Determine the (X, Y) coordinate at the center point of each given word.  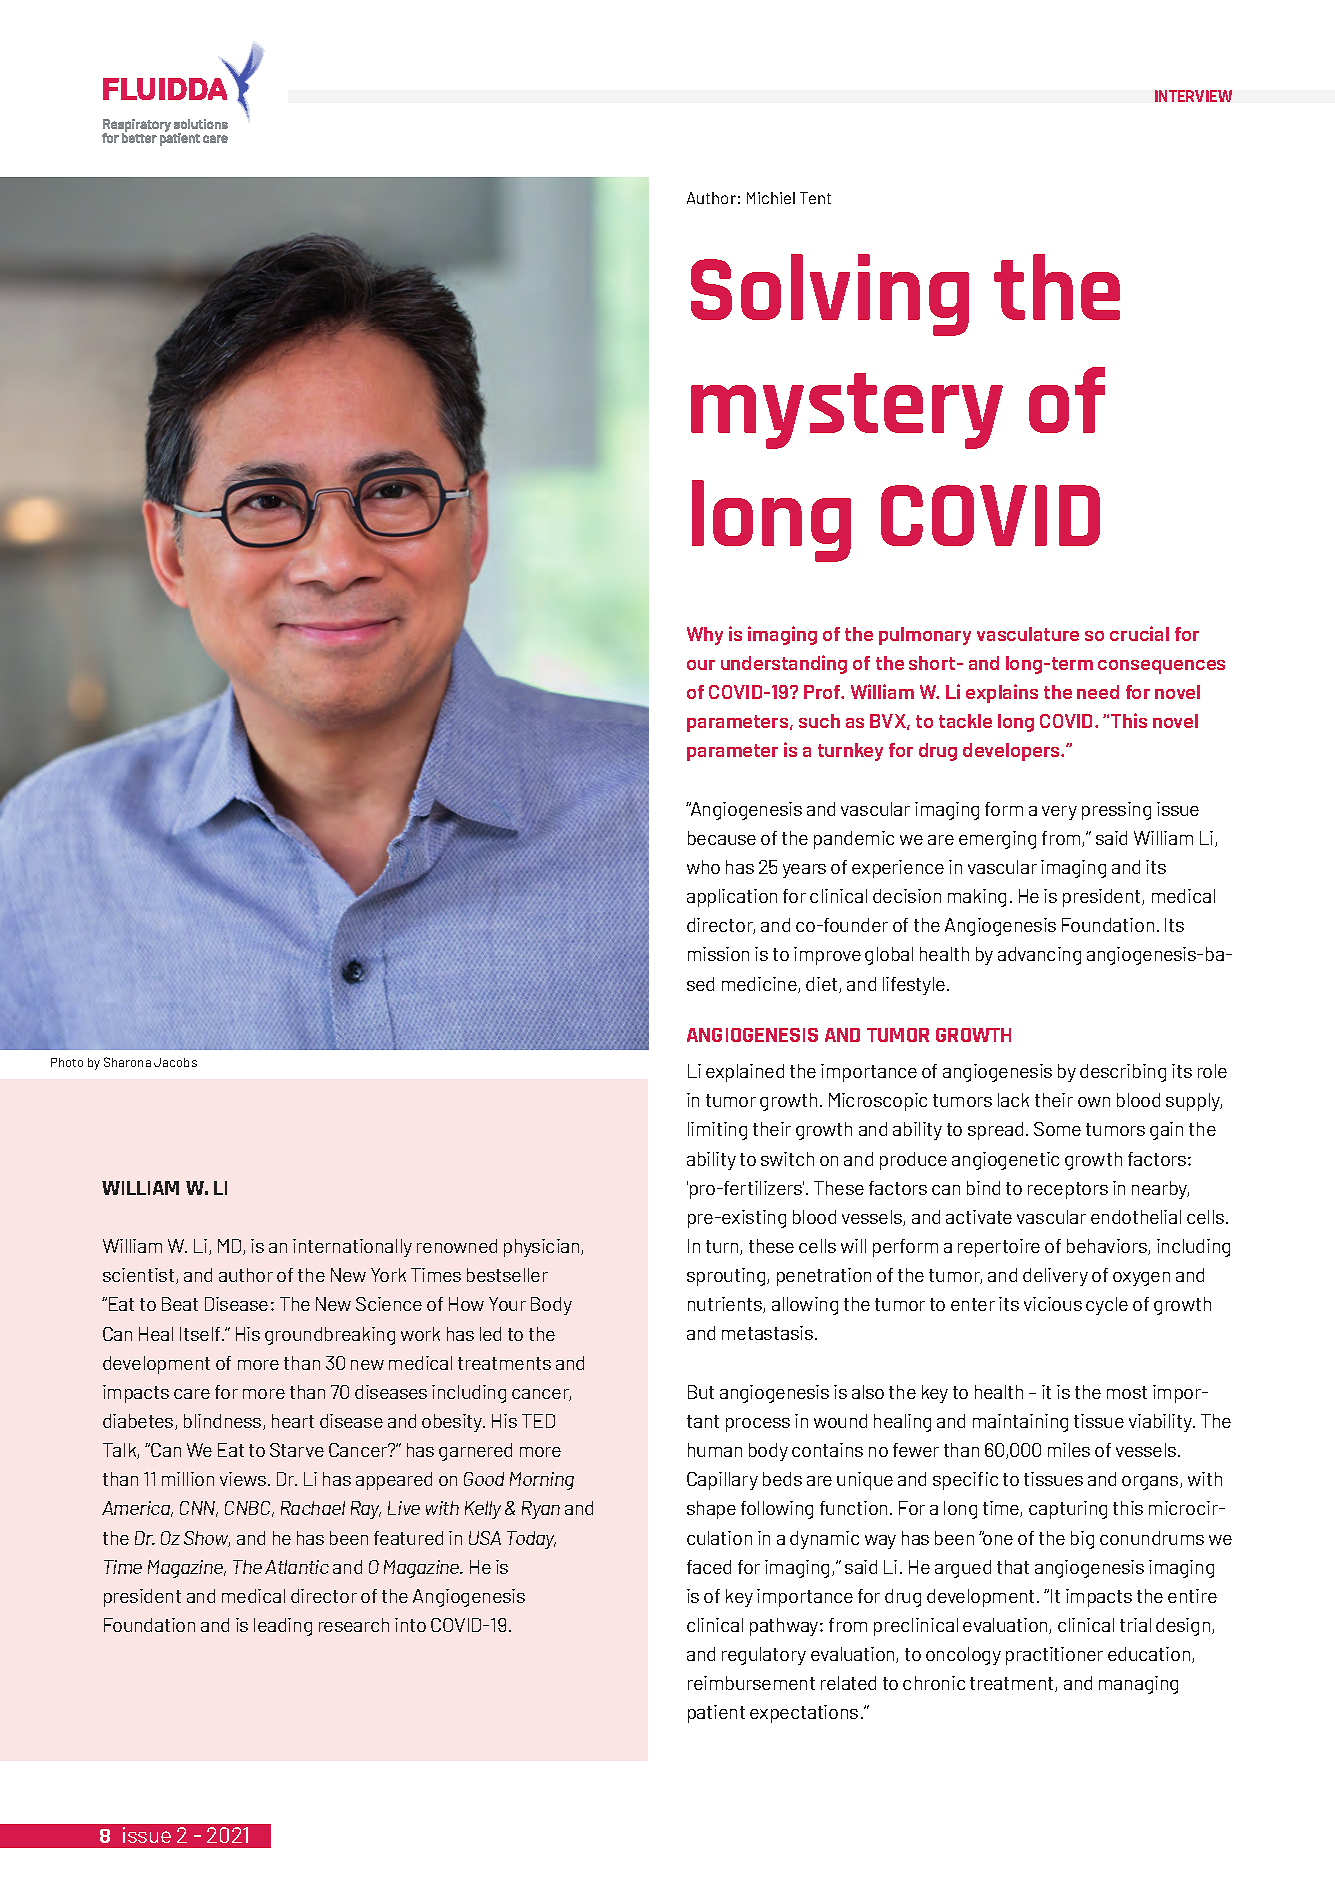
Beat (180, 1304)
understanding (784, 664)
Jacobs (175, 1062)
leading (283, 1627)
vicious (1053, 1304)
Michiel (771, 198)
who (703, 867)
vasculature (1028, 634)
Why (705, 636)
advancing (1039, 956)
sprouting (727, 1277)
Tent (815, 198)
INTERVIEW (1193, 96)
